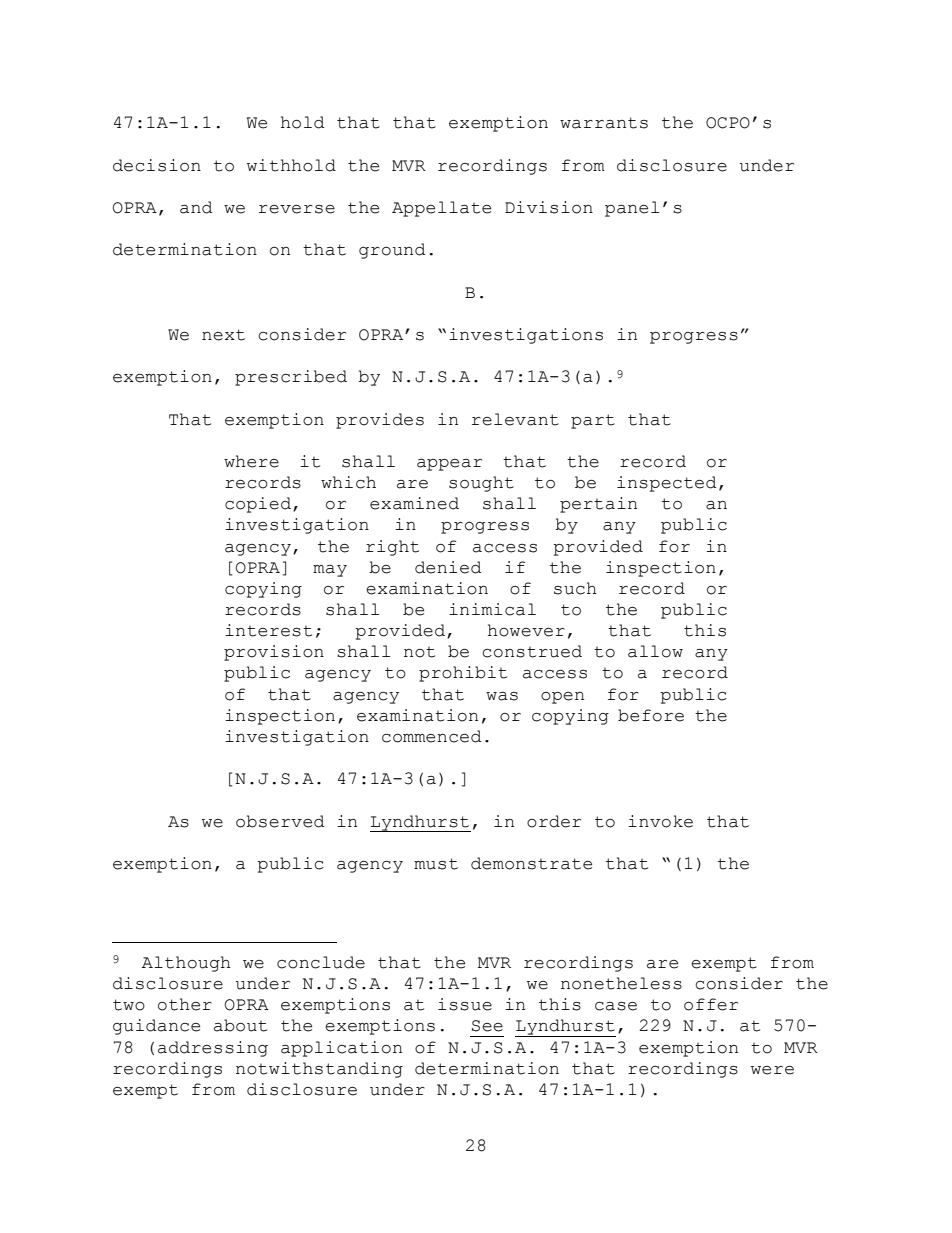 This screenshot has height=1233, width=952. I want to click on decision, so click(157, 165).
